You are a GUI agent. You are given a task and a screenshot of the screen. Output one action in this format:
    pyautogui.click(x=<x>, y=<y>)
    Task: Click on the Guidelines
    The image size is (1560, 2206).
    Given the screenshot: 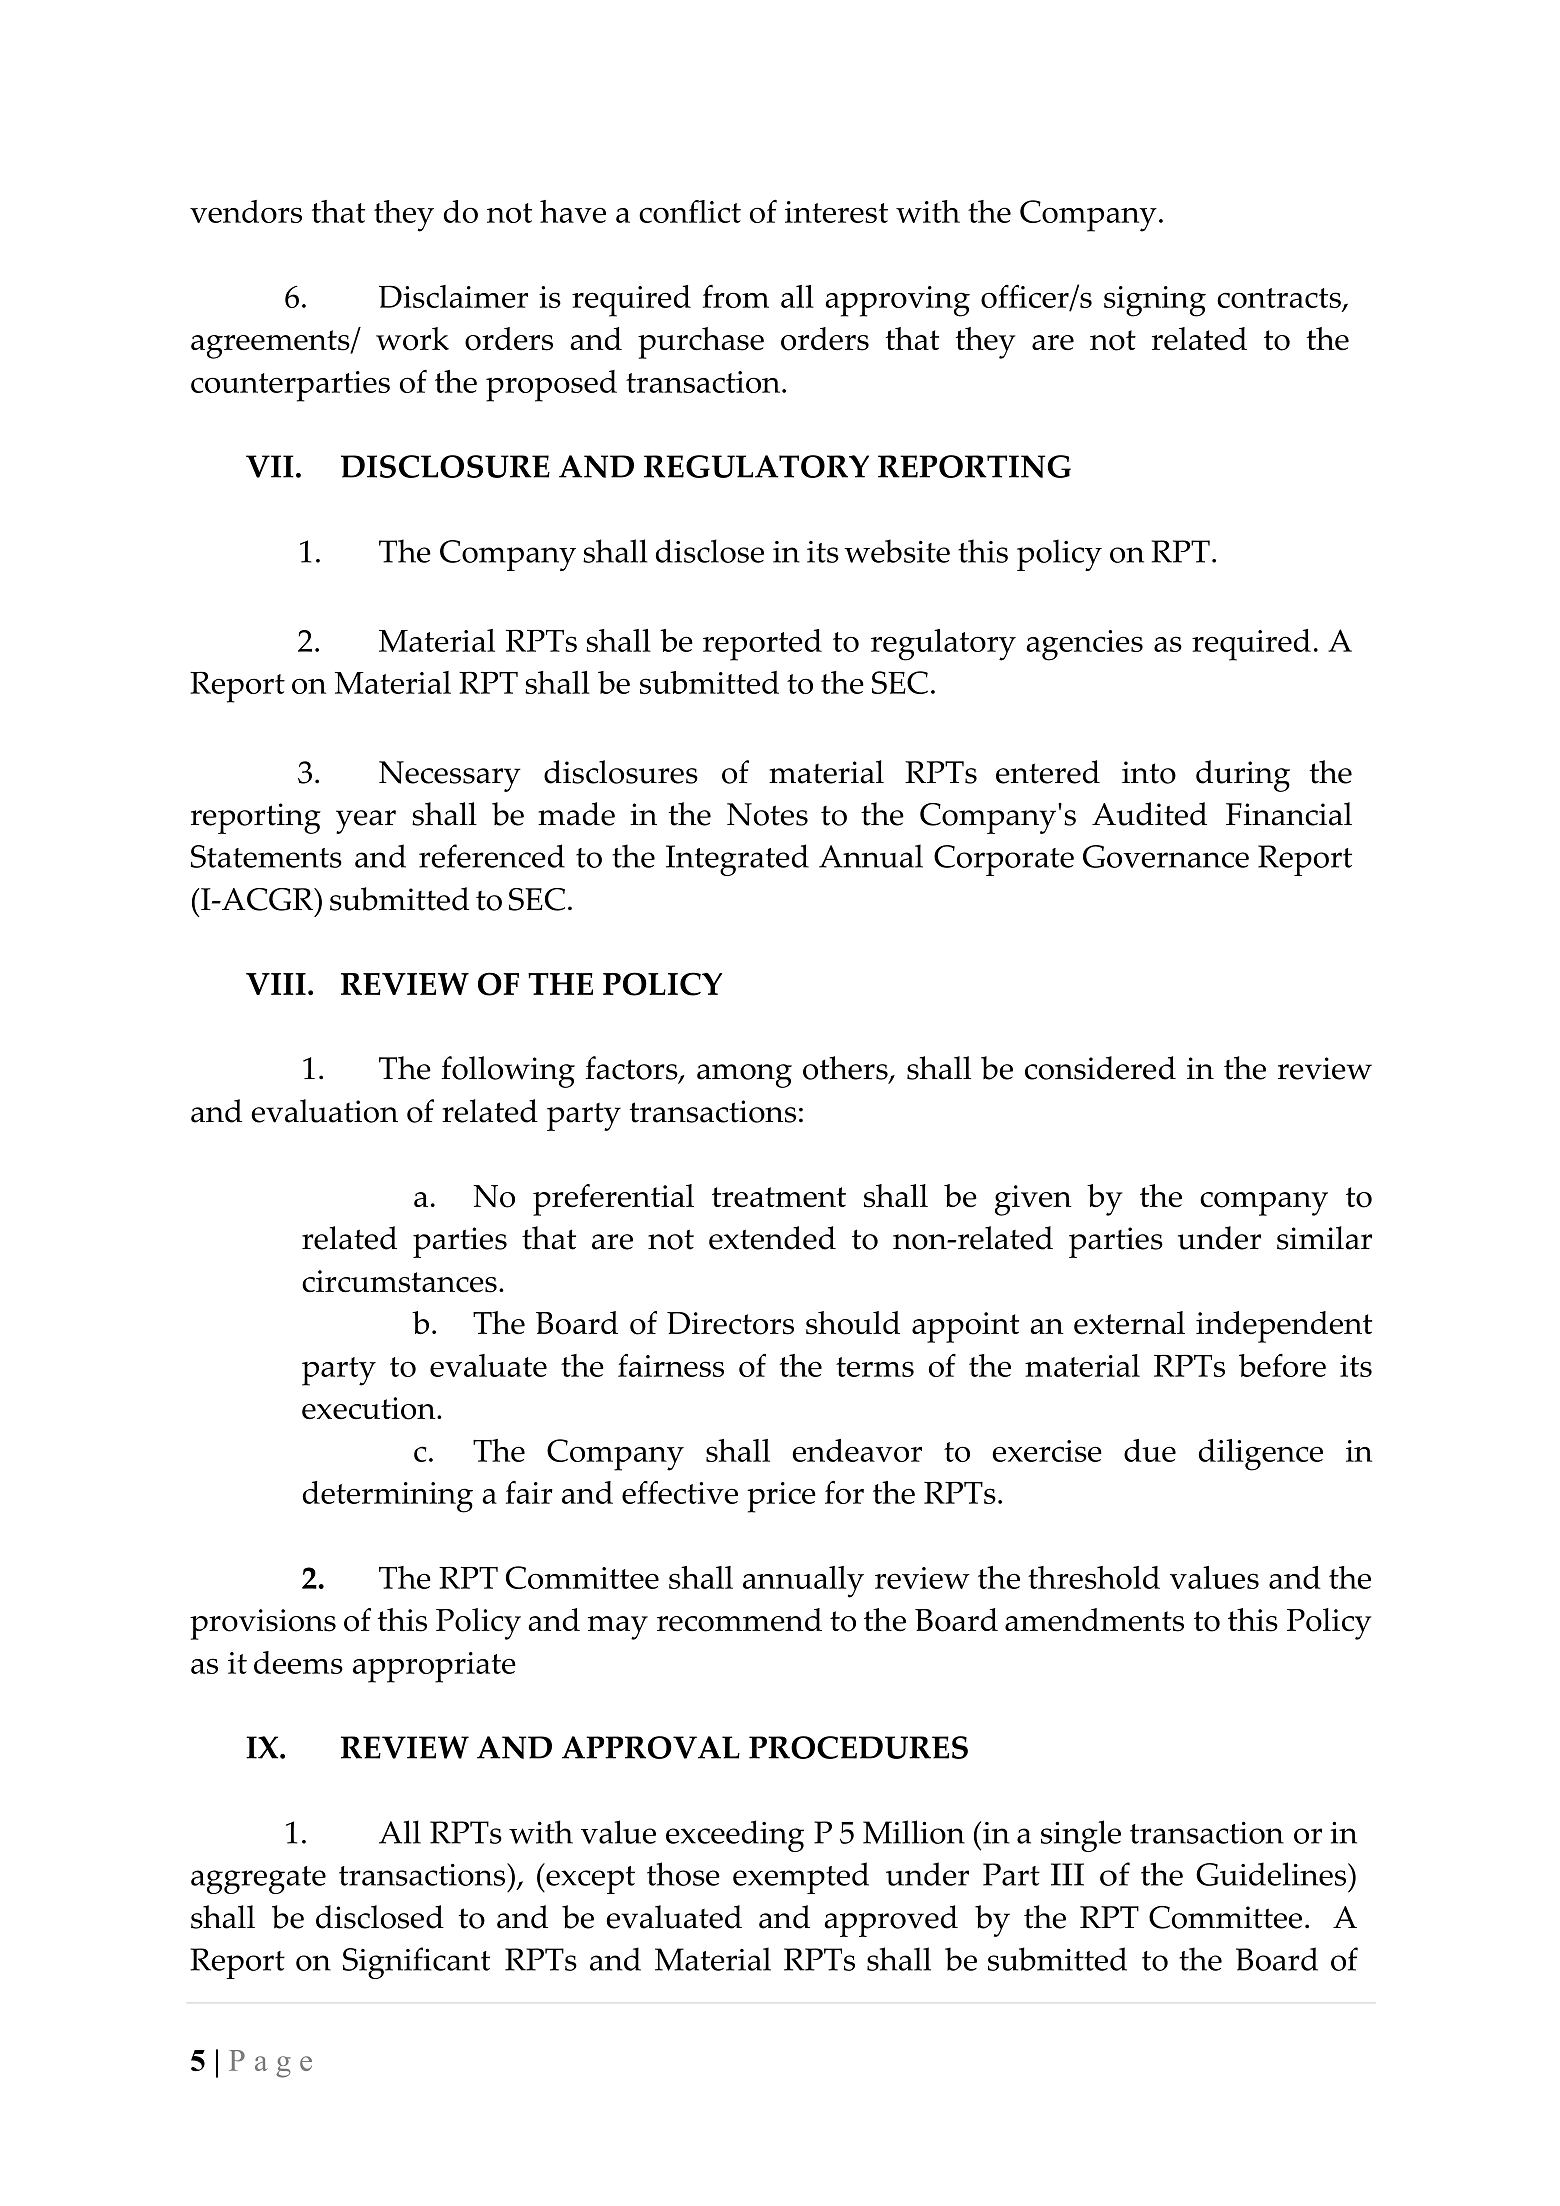 What is the action you would take?
    pyautogui.click(x=1272, y=1874)
